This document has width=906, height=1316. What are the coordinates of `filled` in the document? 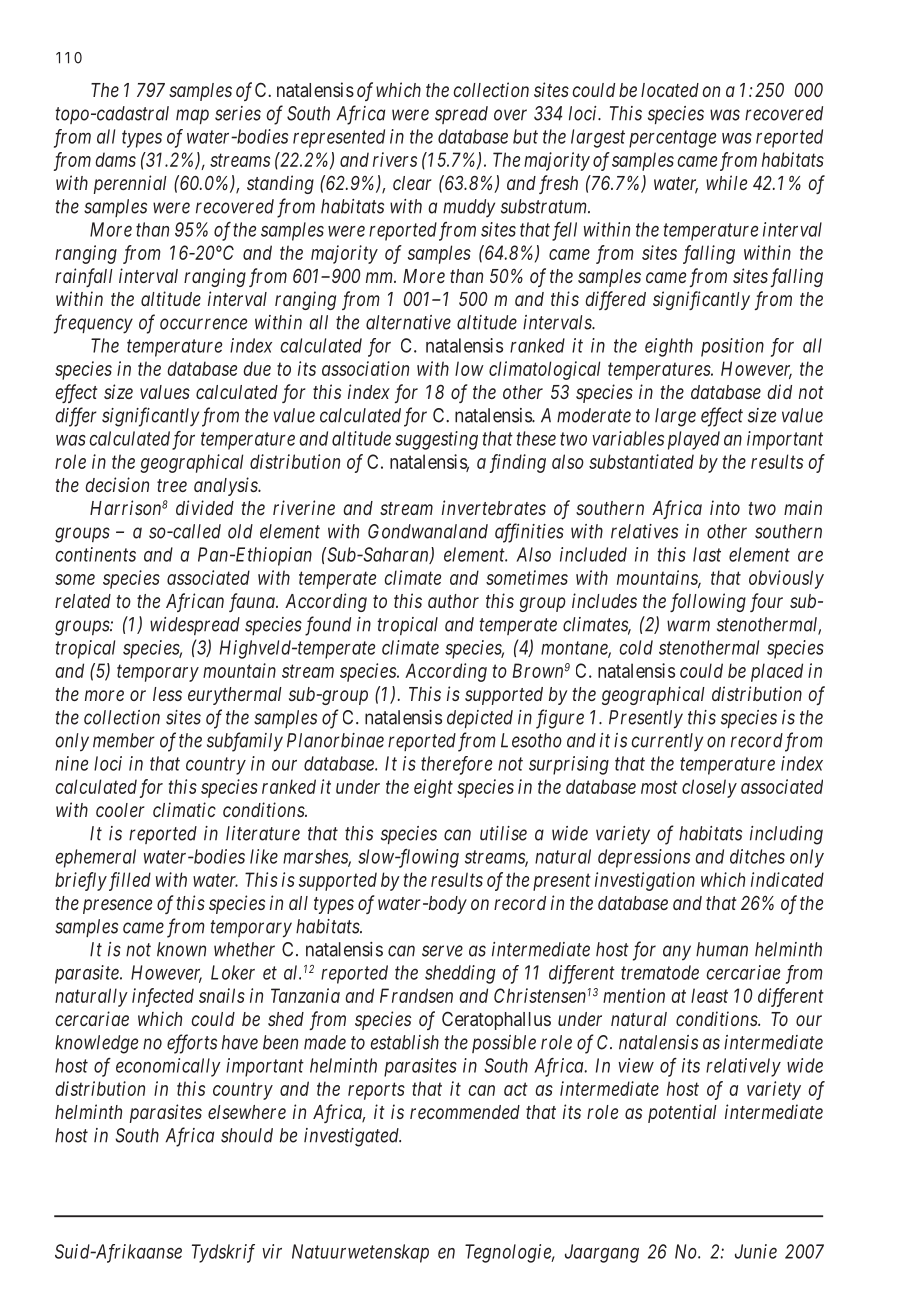 It's located at (128, 881).
